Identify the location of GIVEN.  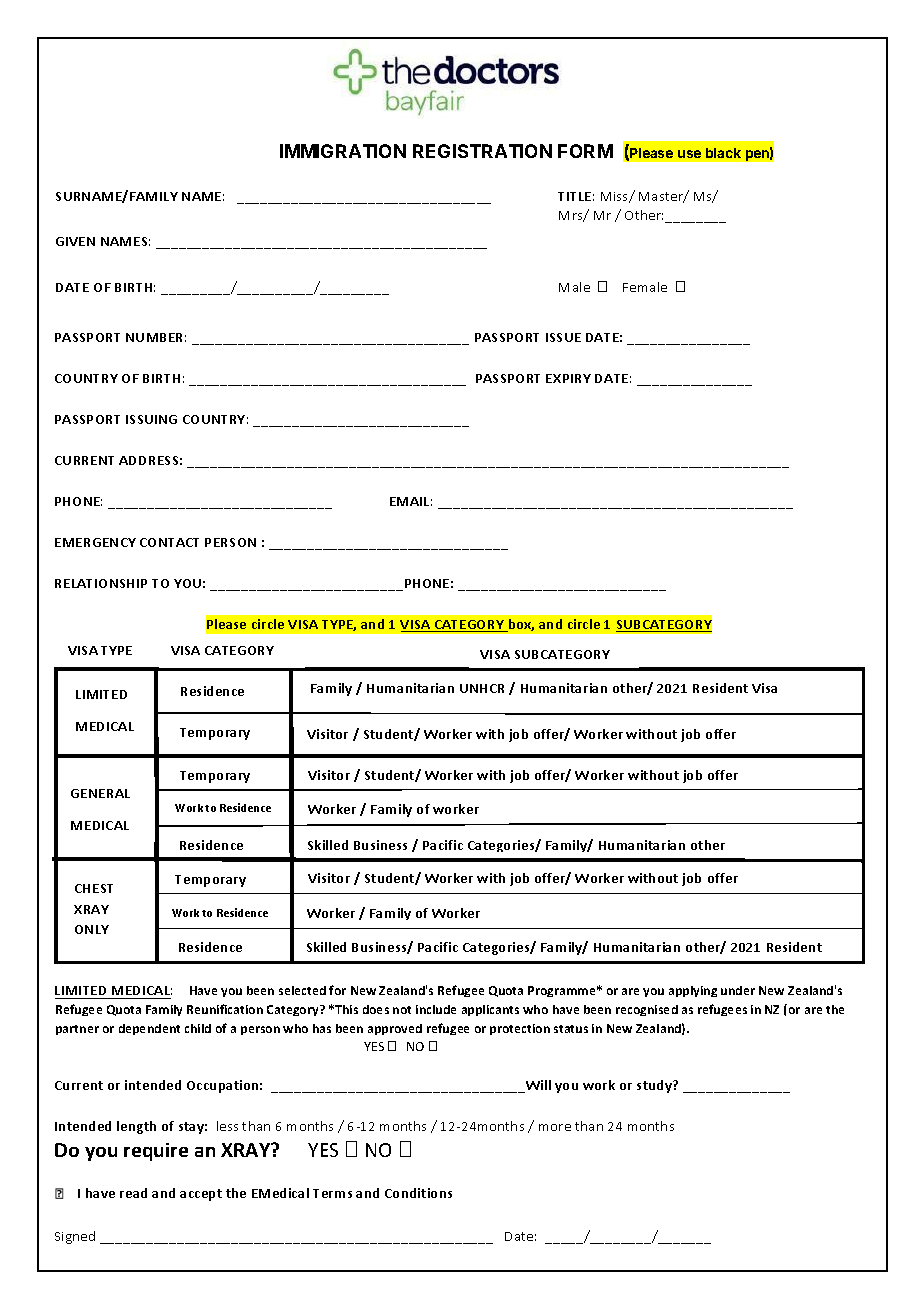
(75, 241).
